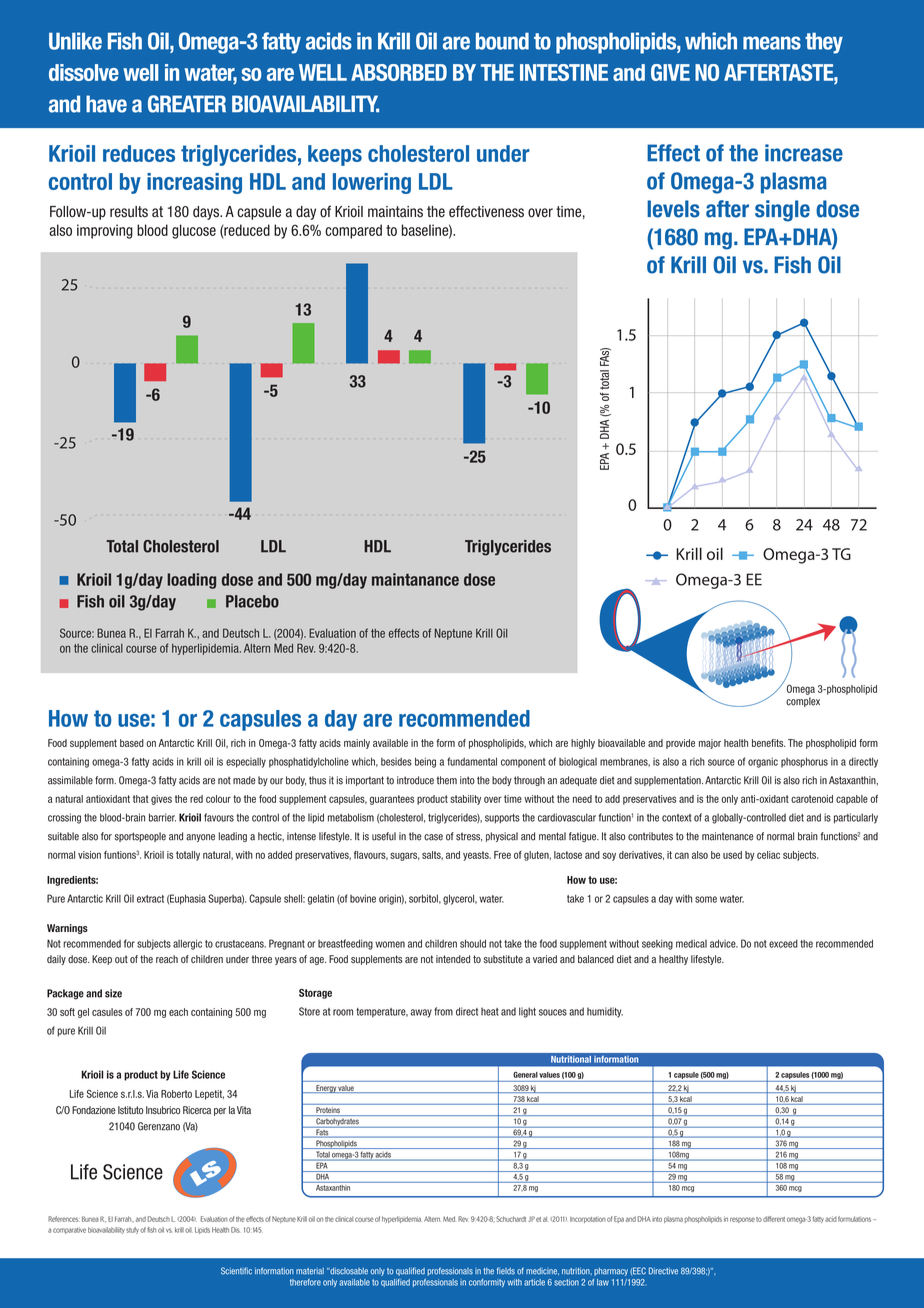 The width and height of the page is (924, 1308). What do you see at coordinates (772, 43) in the page?
I see `means` at bounding box center [772, 43].
